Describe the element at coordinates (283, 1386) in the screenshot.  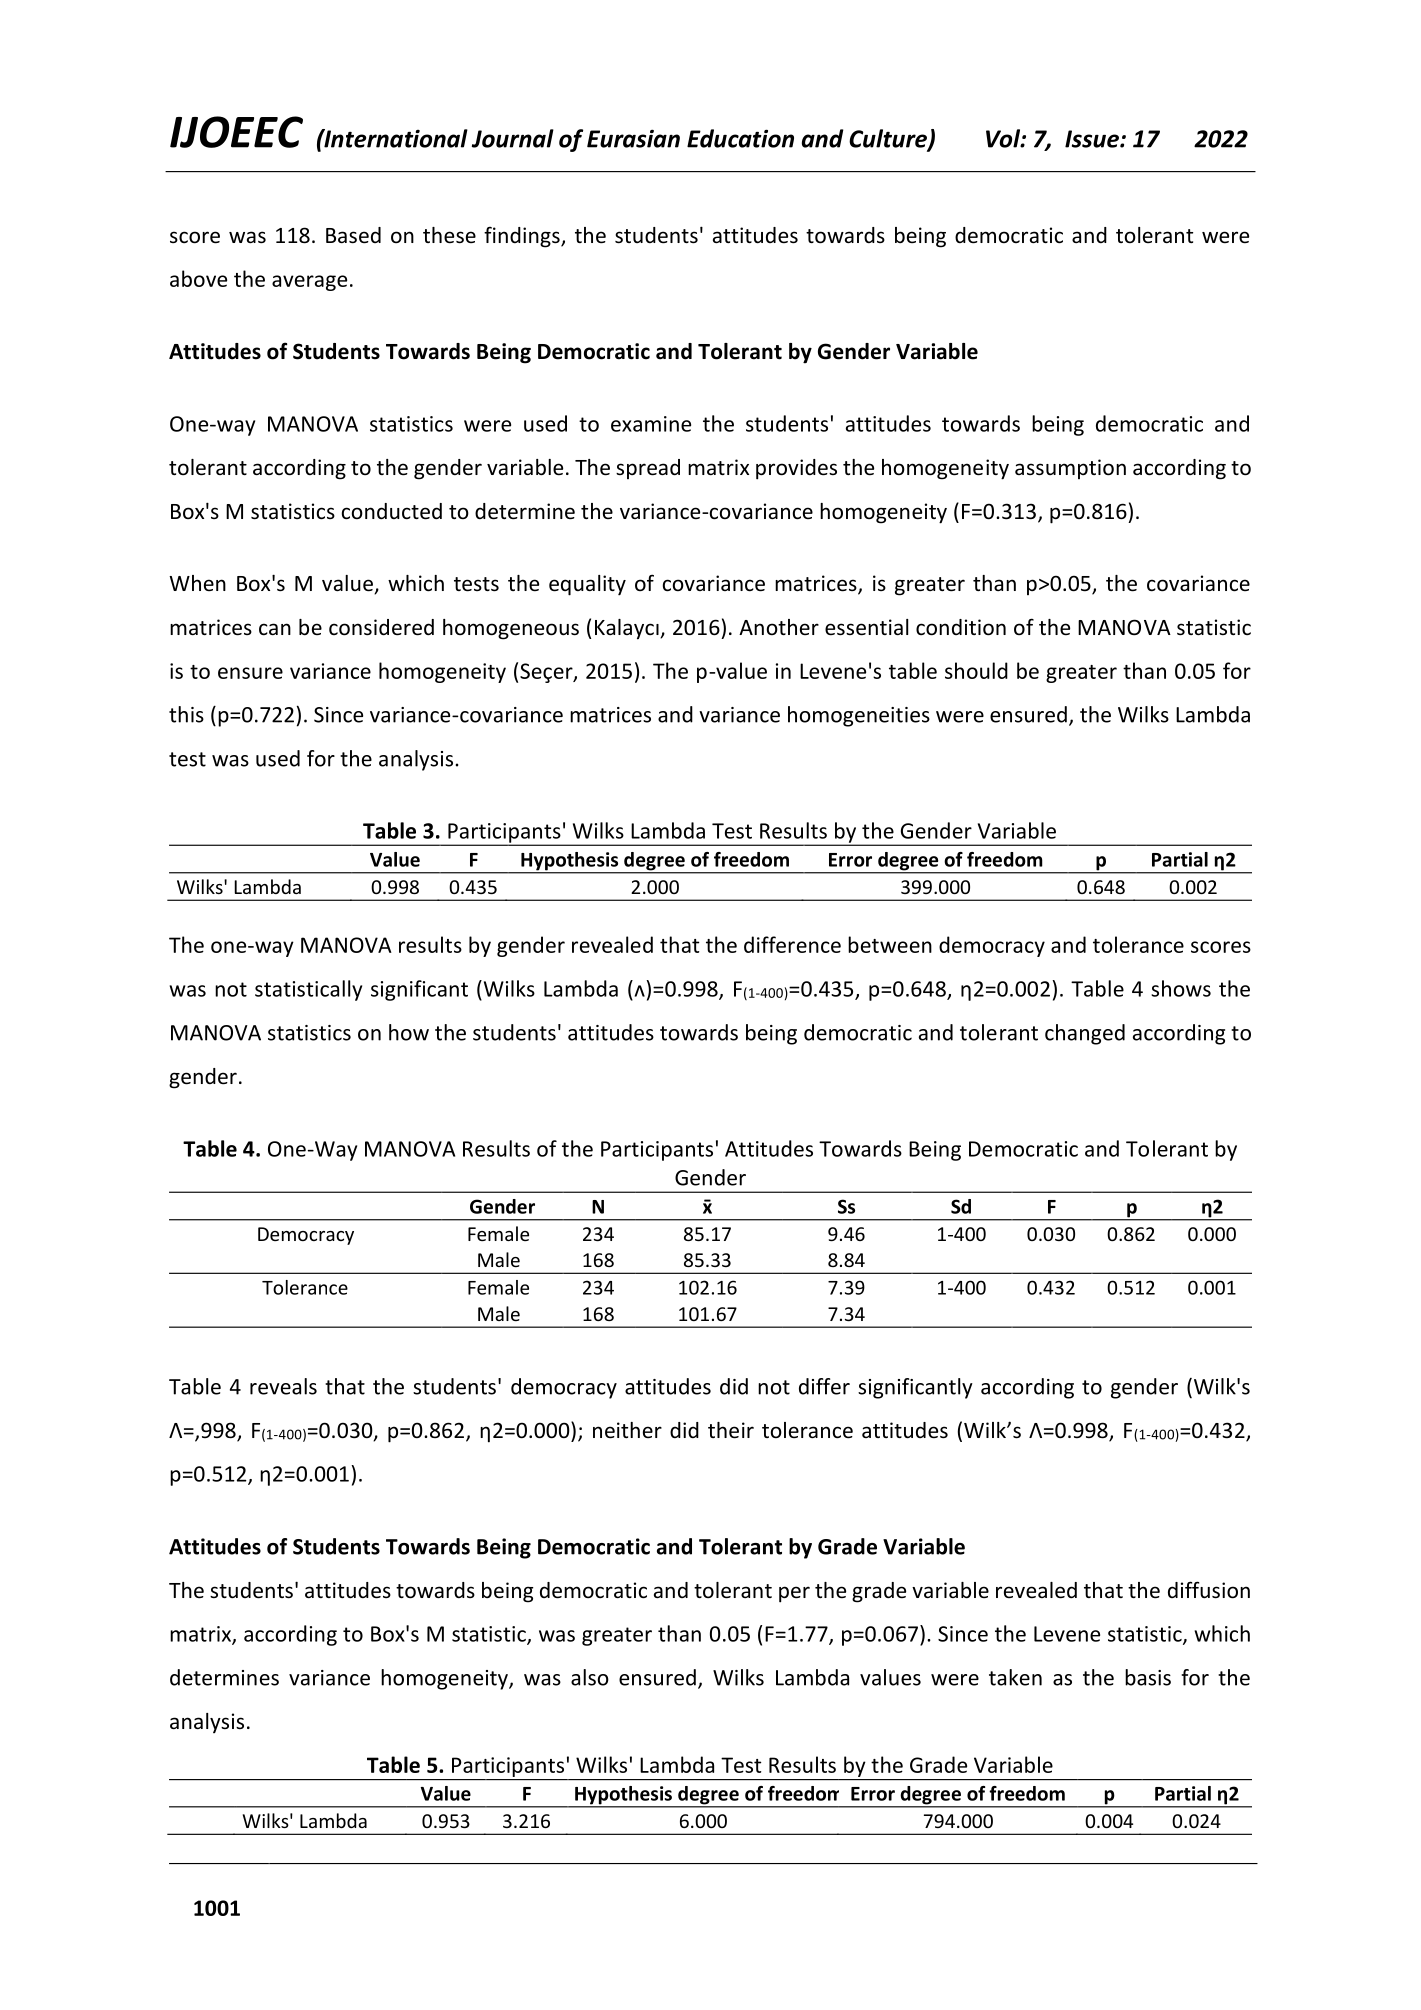
I see `reveals` at that location.
